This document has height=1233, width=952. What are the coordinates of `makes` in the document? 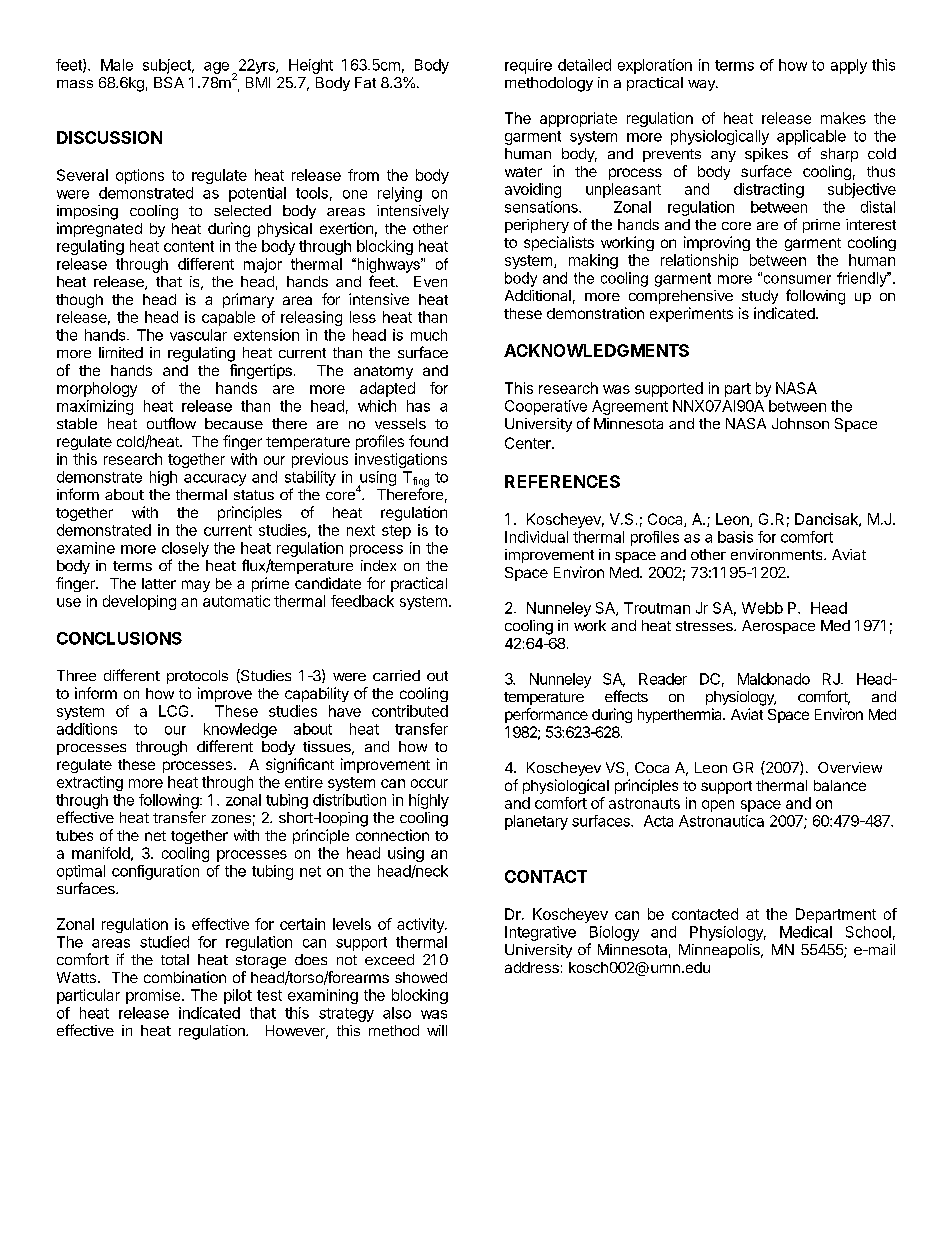 It's located at (843, 118).
